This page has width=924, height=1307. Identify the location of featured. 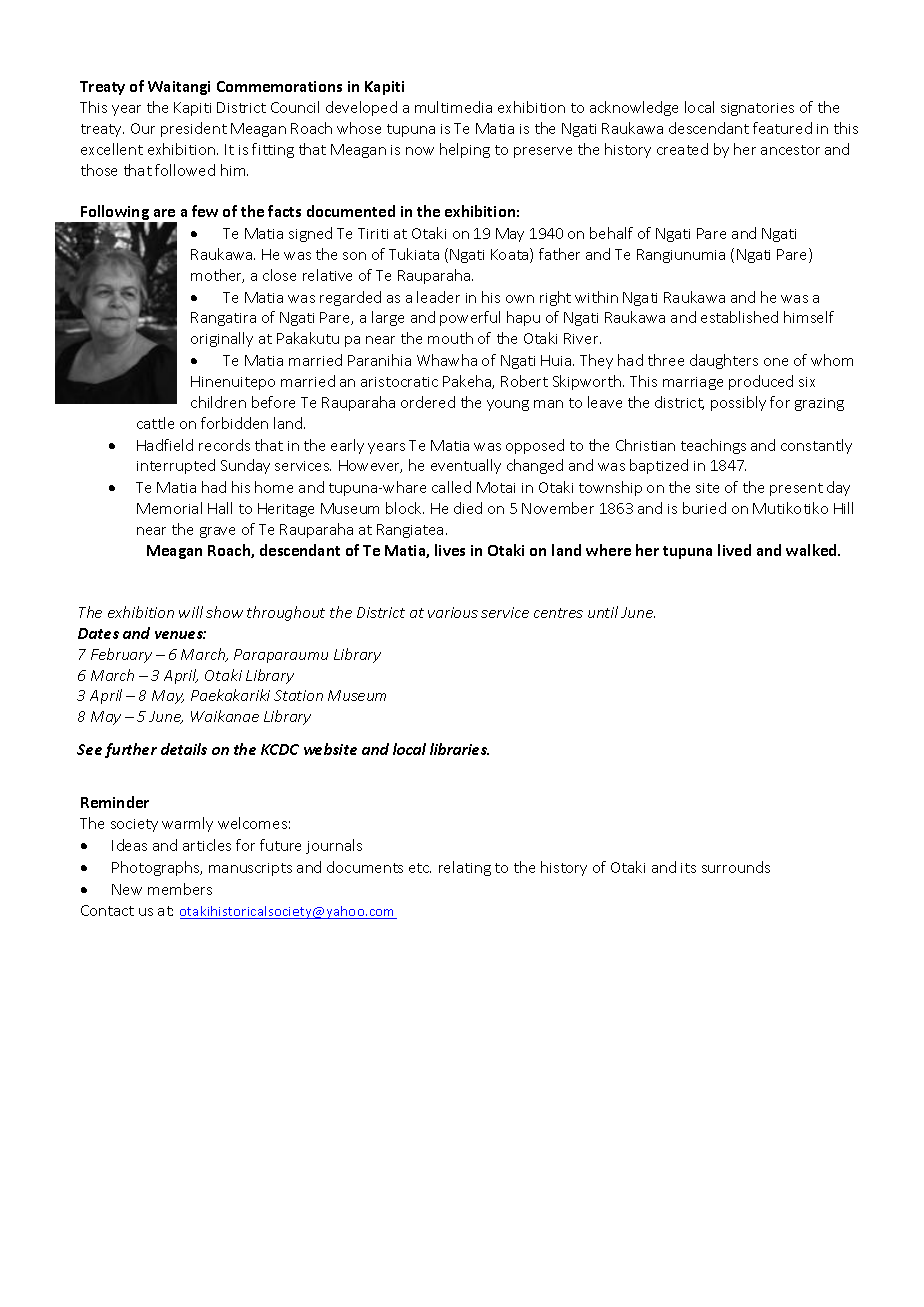
(782, 128).
